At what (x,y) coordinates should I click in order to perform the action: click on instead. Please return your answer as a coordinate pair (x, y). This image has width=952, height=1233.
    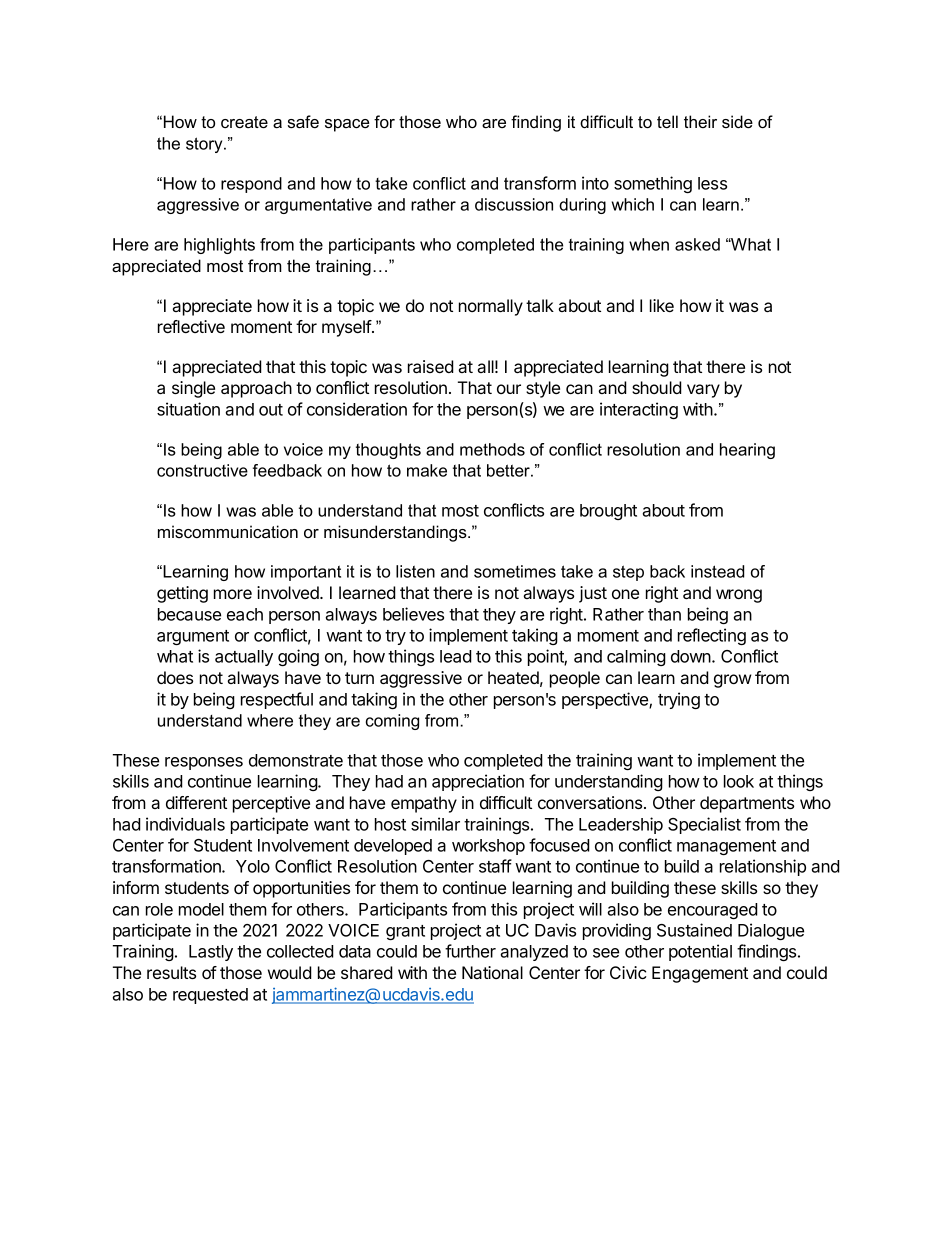
    Looking at the image, I should click on (717, 571).
